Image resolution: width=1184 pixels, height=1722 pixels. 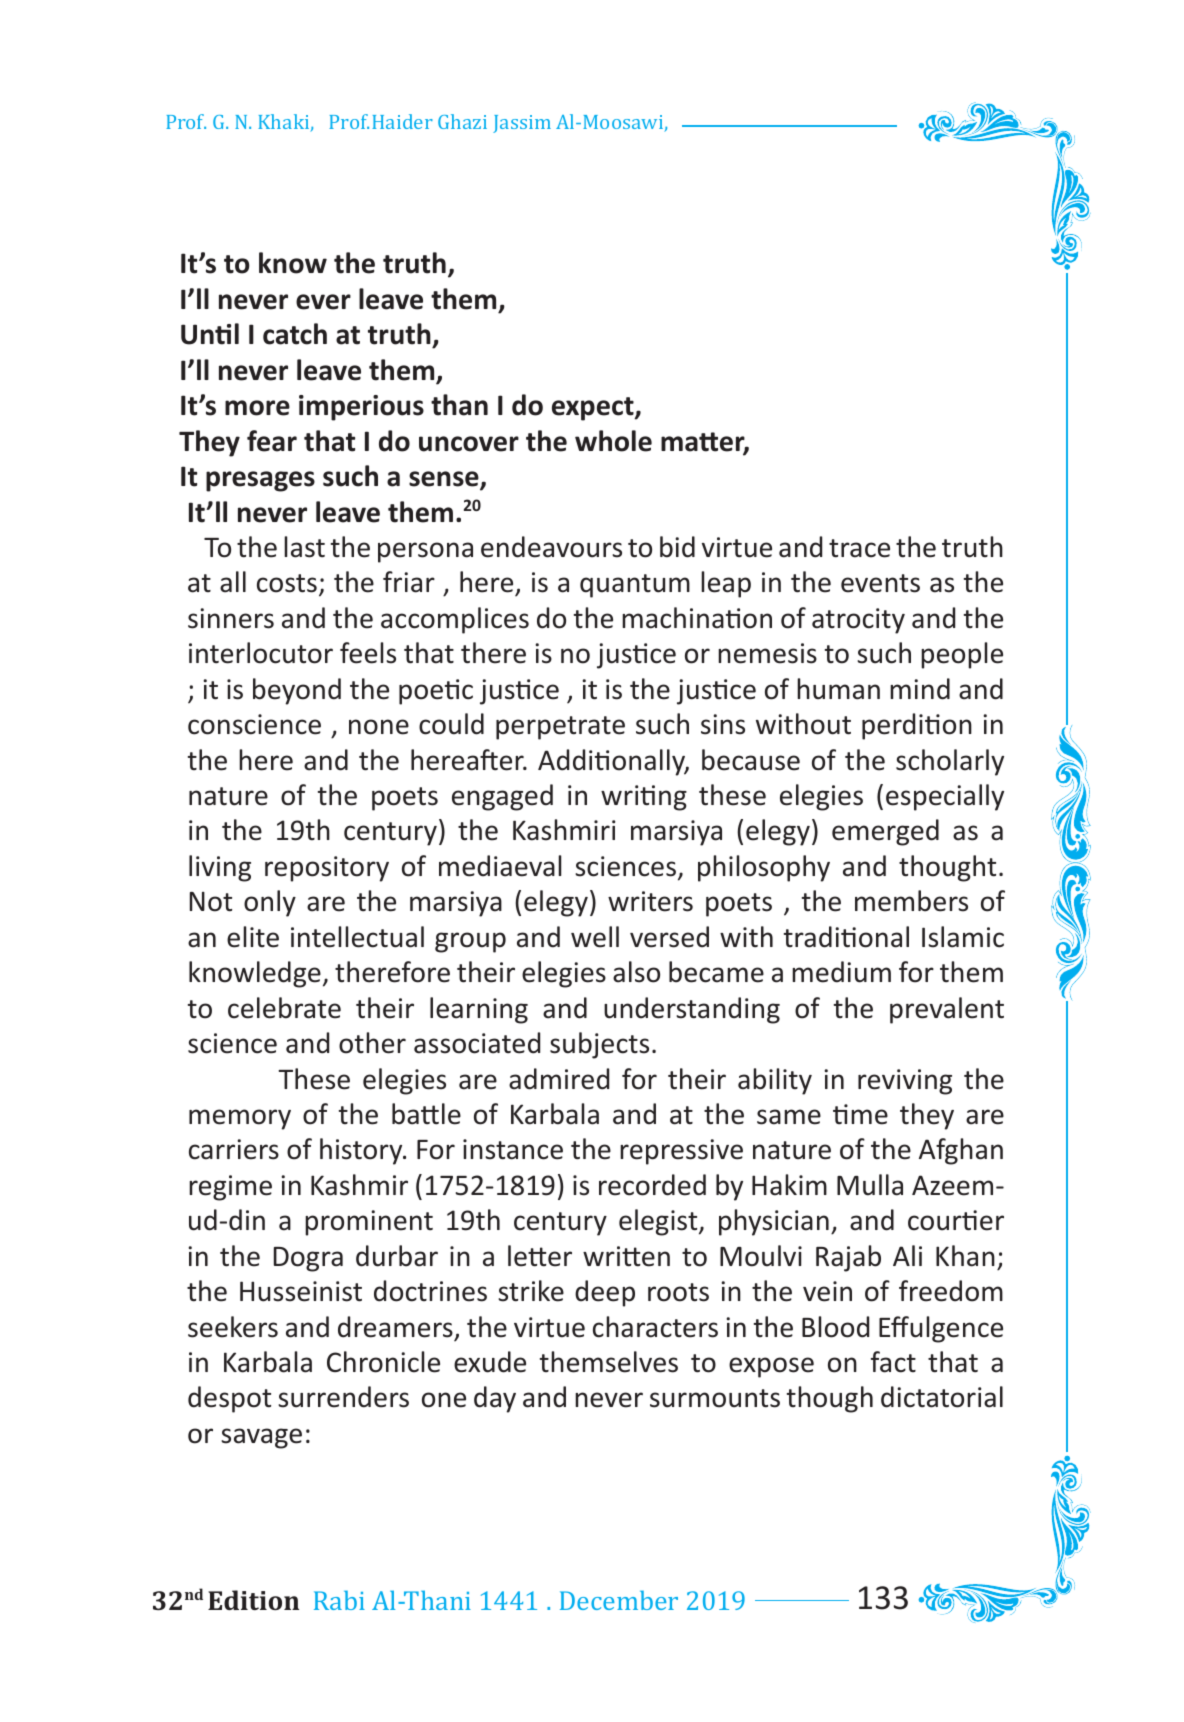 What do you see at coordinates (594, 409) in the image?
I see `expect` at bounding box center [594, 409].
